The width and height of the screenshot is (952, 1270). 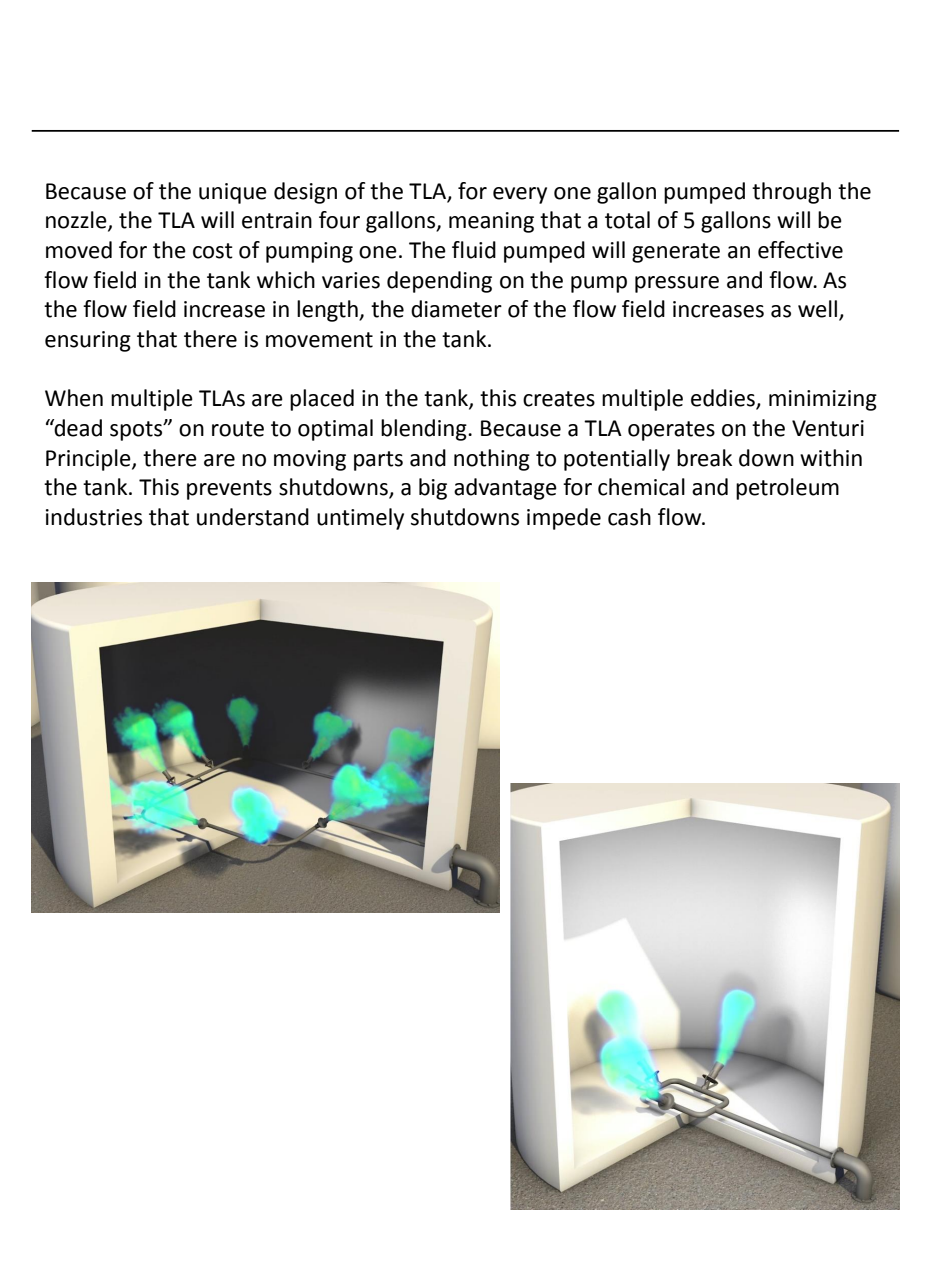 I want to click on eddies, so click(x=724, y=399).
